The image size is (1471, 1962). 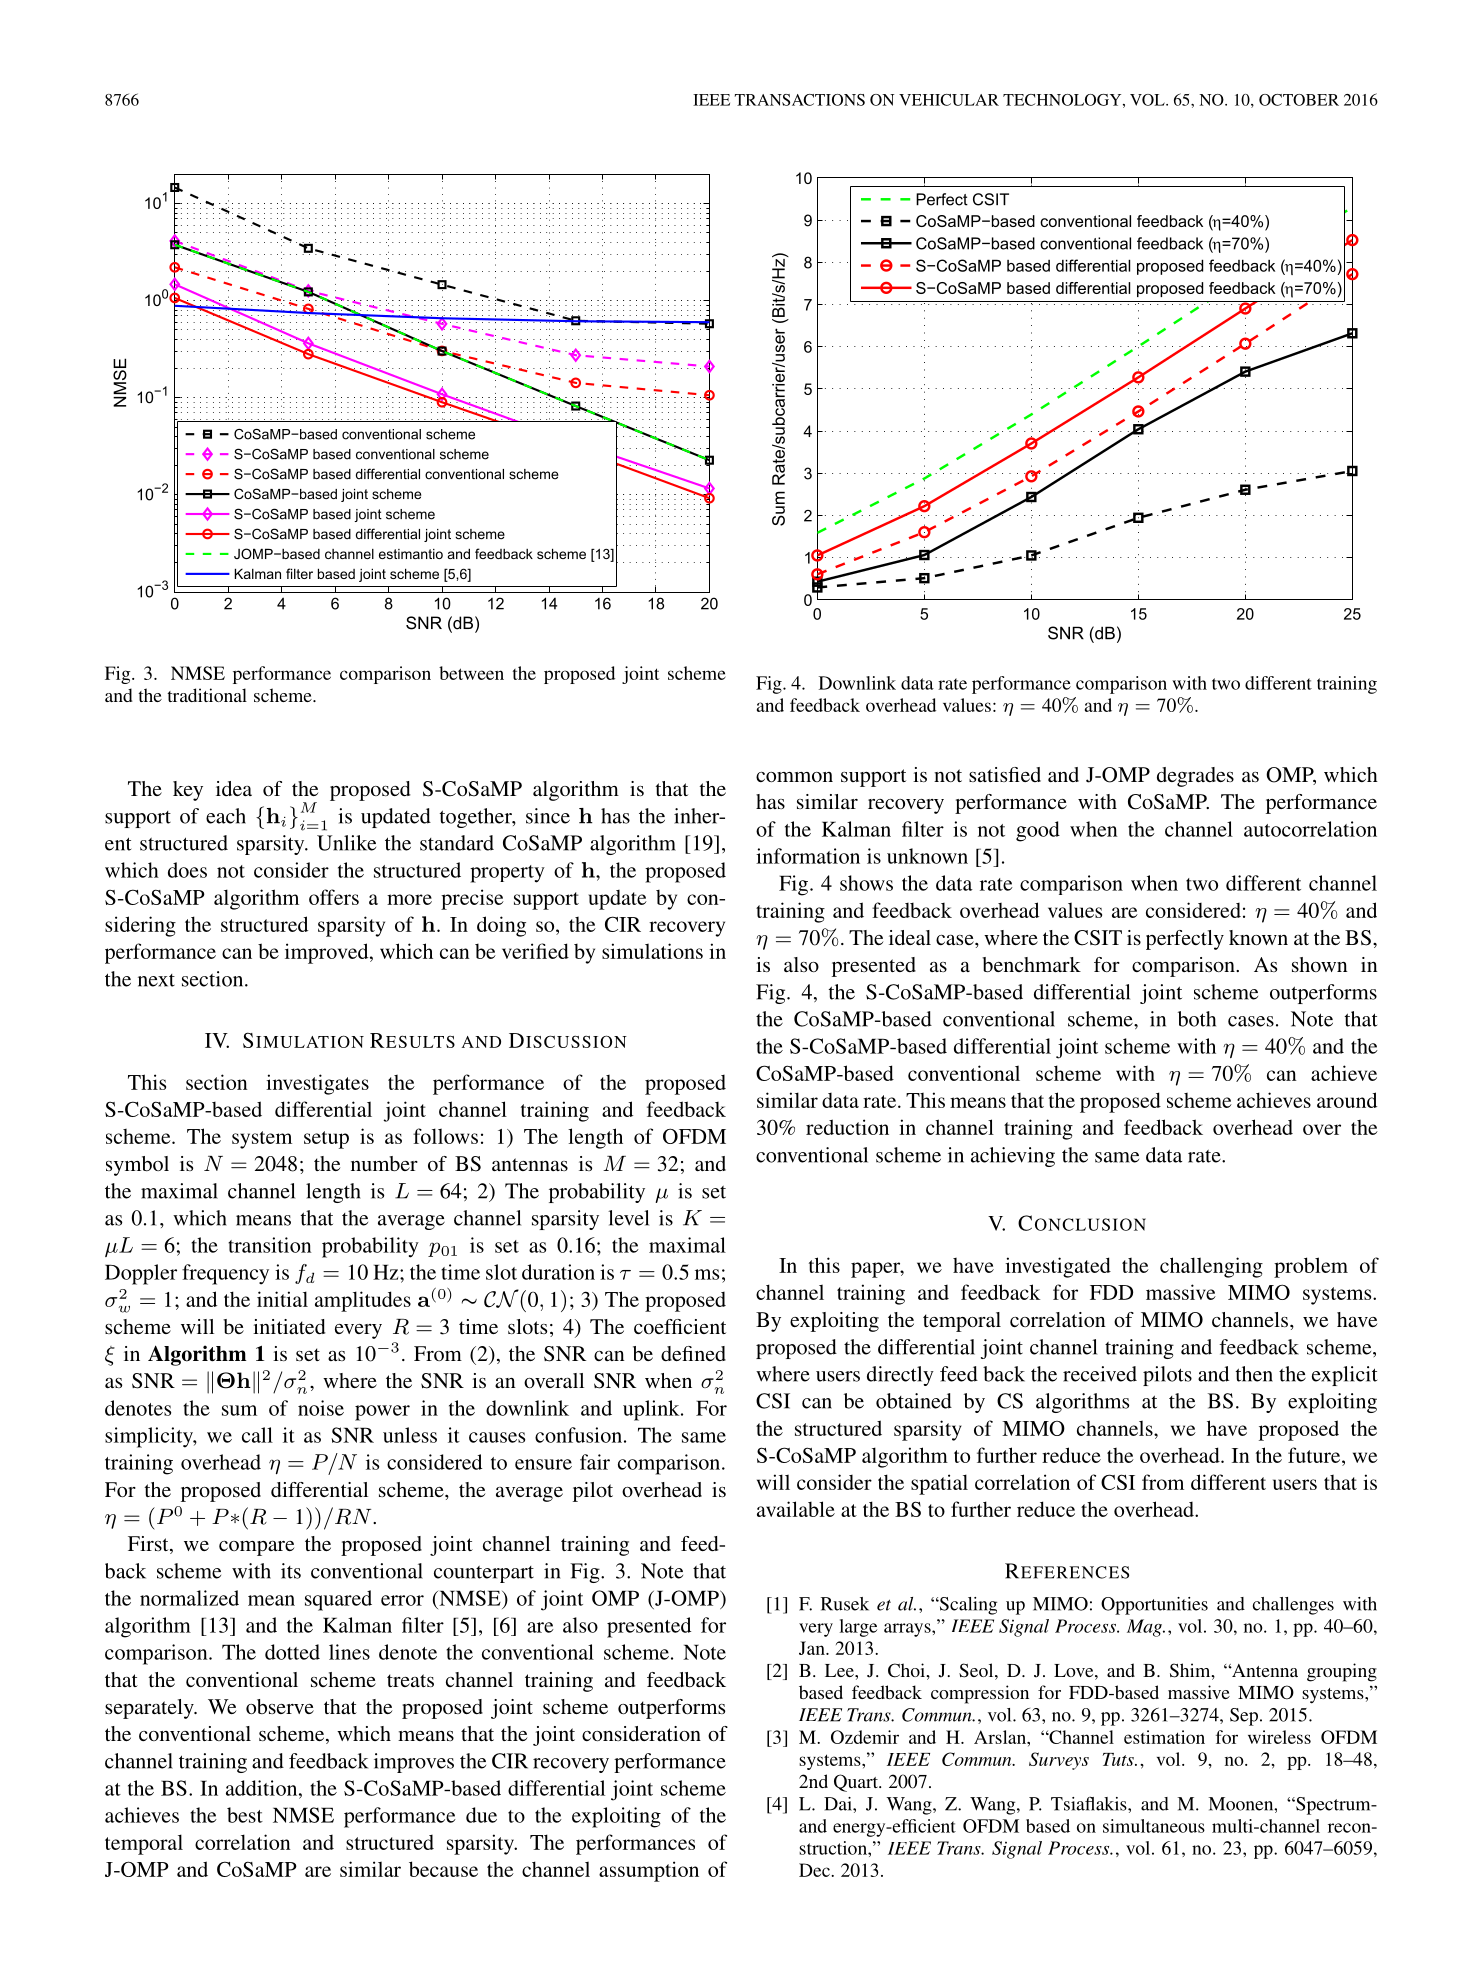 What do you see at coordinates (794, 777) in the screenshot?
I see `common` at bounding box center [794, 777].
